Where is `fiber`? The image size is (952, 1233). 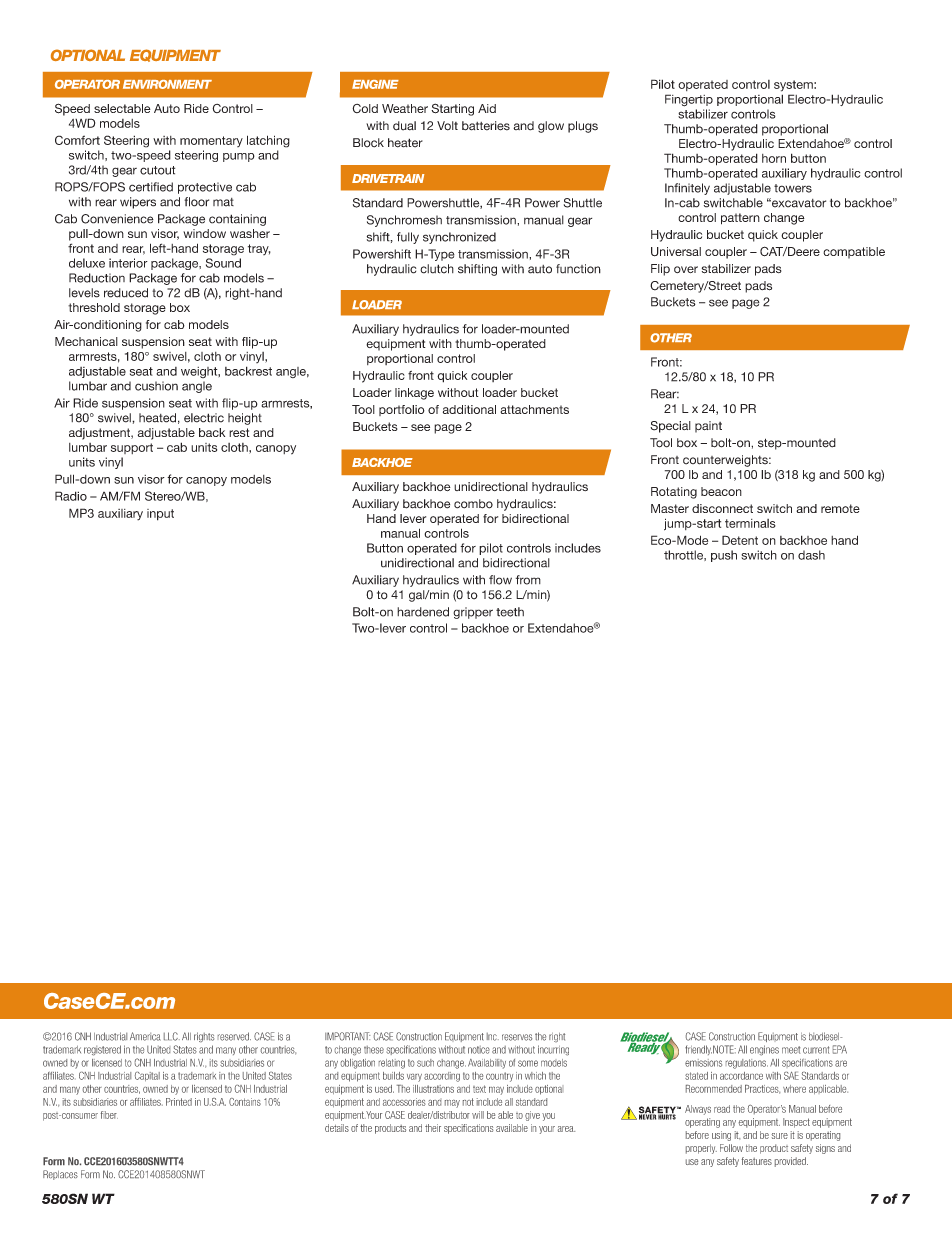
fiber is located at coordinates (109, 1115).
